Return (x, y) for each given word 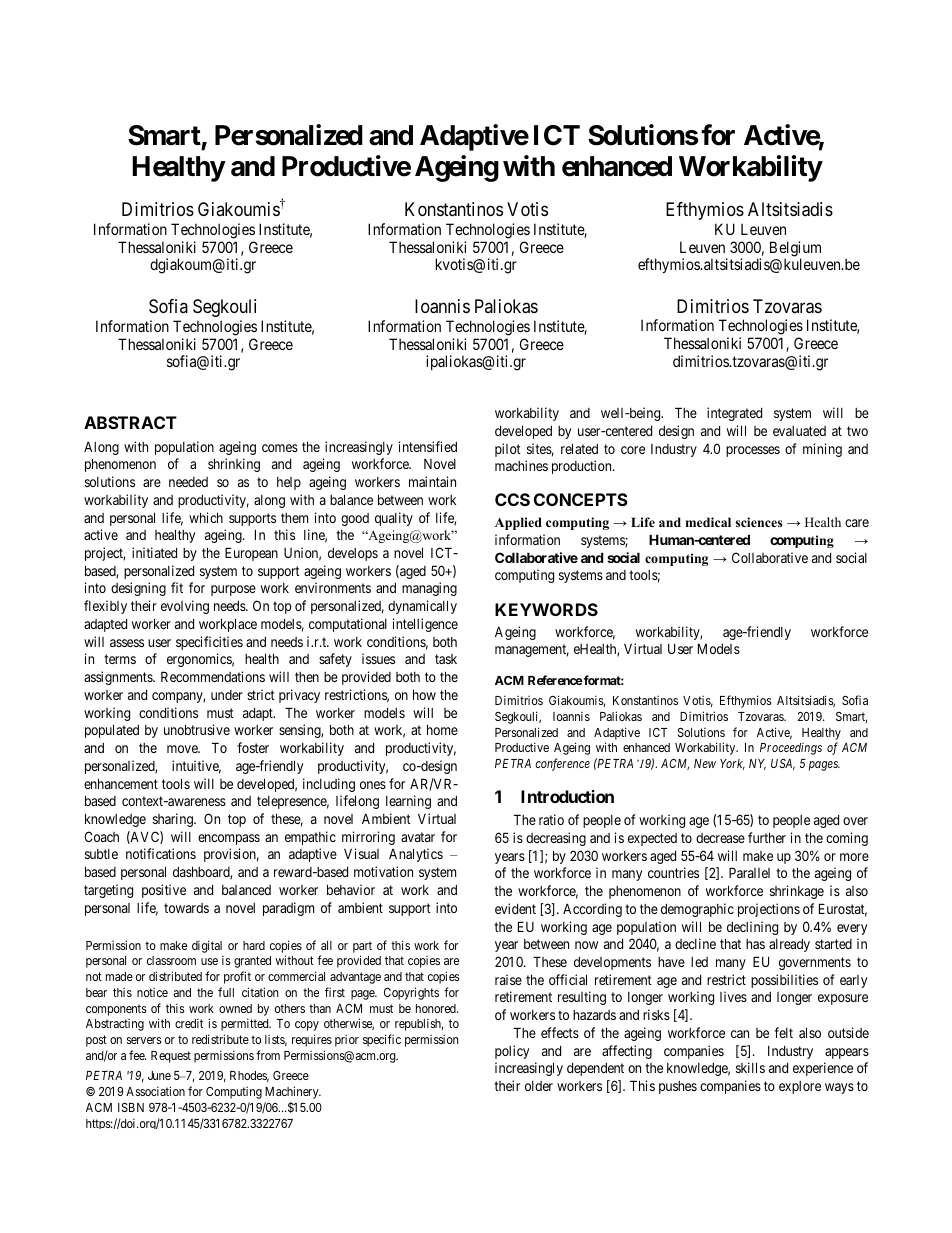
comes (280, 448)
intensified (428, 446)
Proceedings (791, 749)
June (159, 1075)
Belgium (795, 250)
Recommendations (213, 676)
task (446, 659)
